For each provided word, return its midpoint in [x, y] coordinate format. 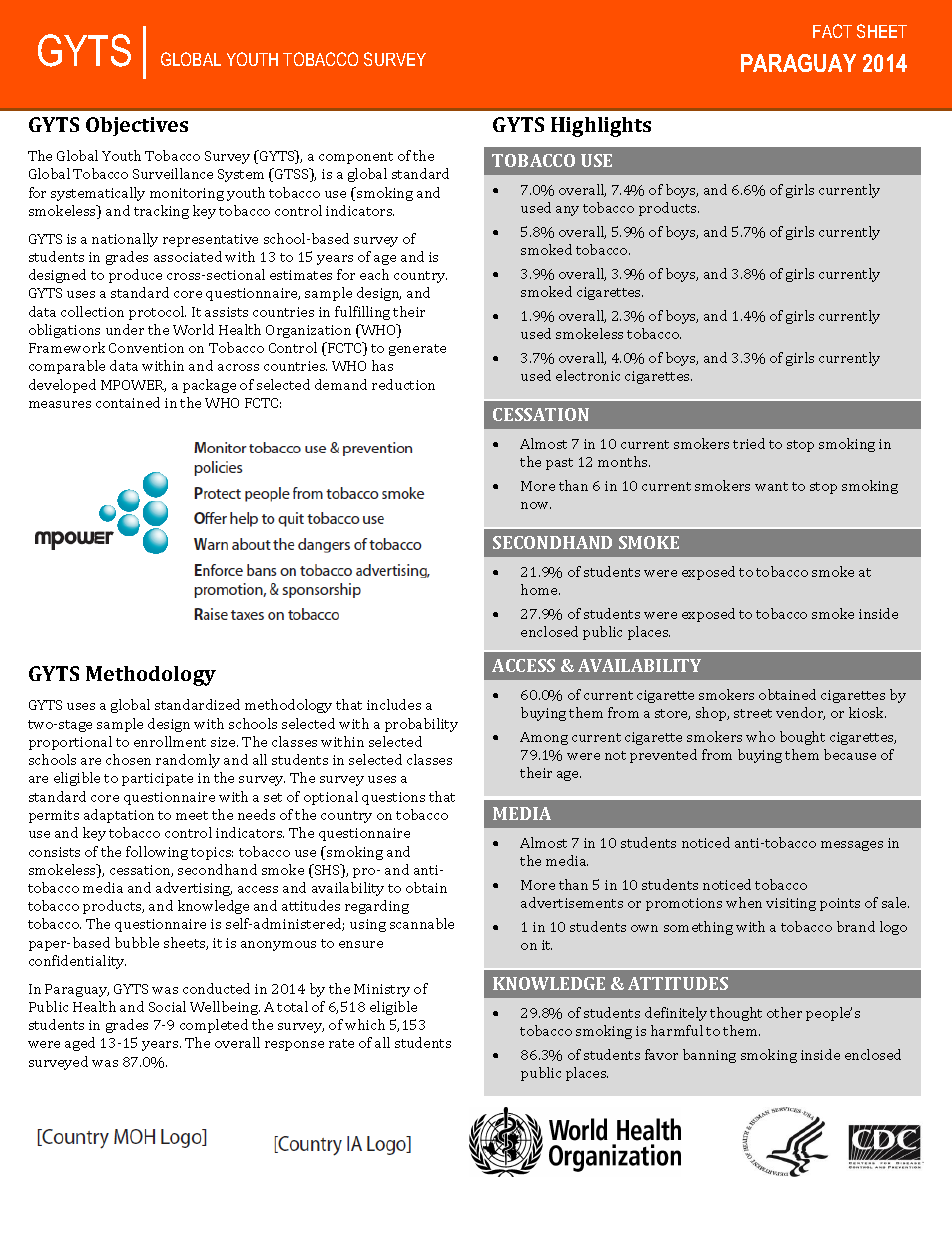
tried [749, 443]
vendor [800, 713]
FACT [832, 31]
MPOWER [133, 386]
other [784, 1012]
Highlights [601, 127]
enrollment [170, 741]
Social [167, 1006]
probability [421, 725]
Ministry [382, 990]
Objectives [137, 126]
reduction [403, 384]
